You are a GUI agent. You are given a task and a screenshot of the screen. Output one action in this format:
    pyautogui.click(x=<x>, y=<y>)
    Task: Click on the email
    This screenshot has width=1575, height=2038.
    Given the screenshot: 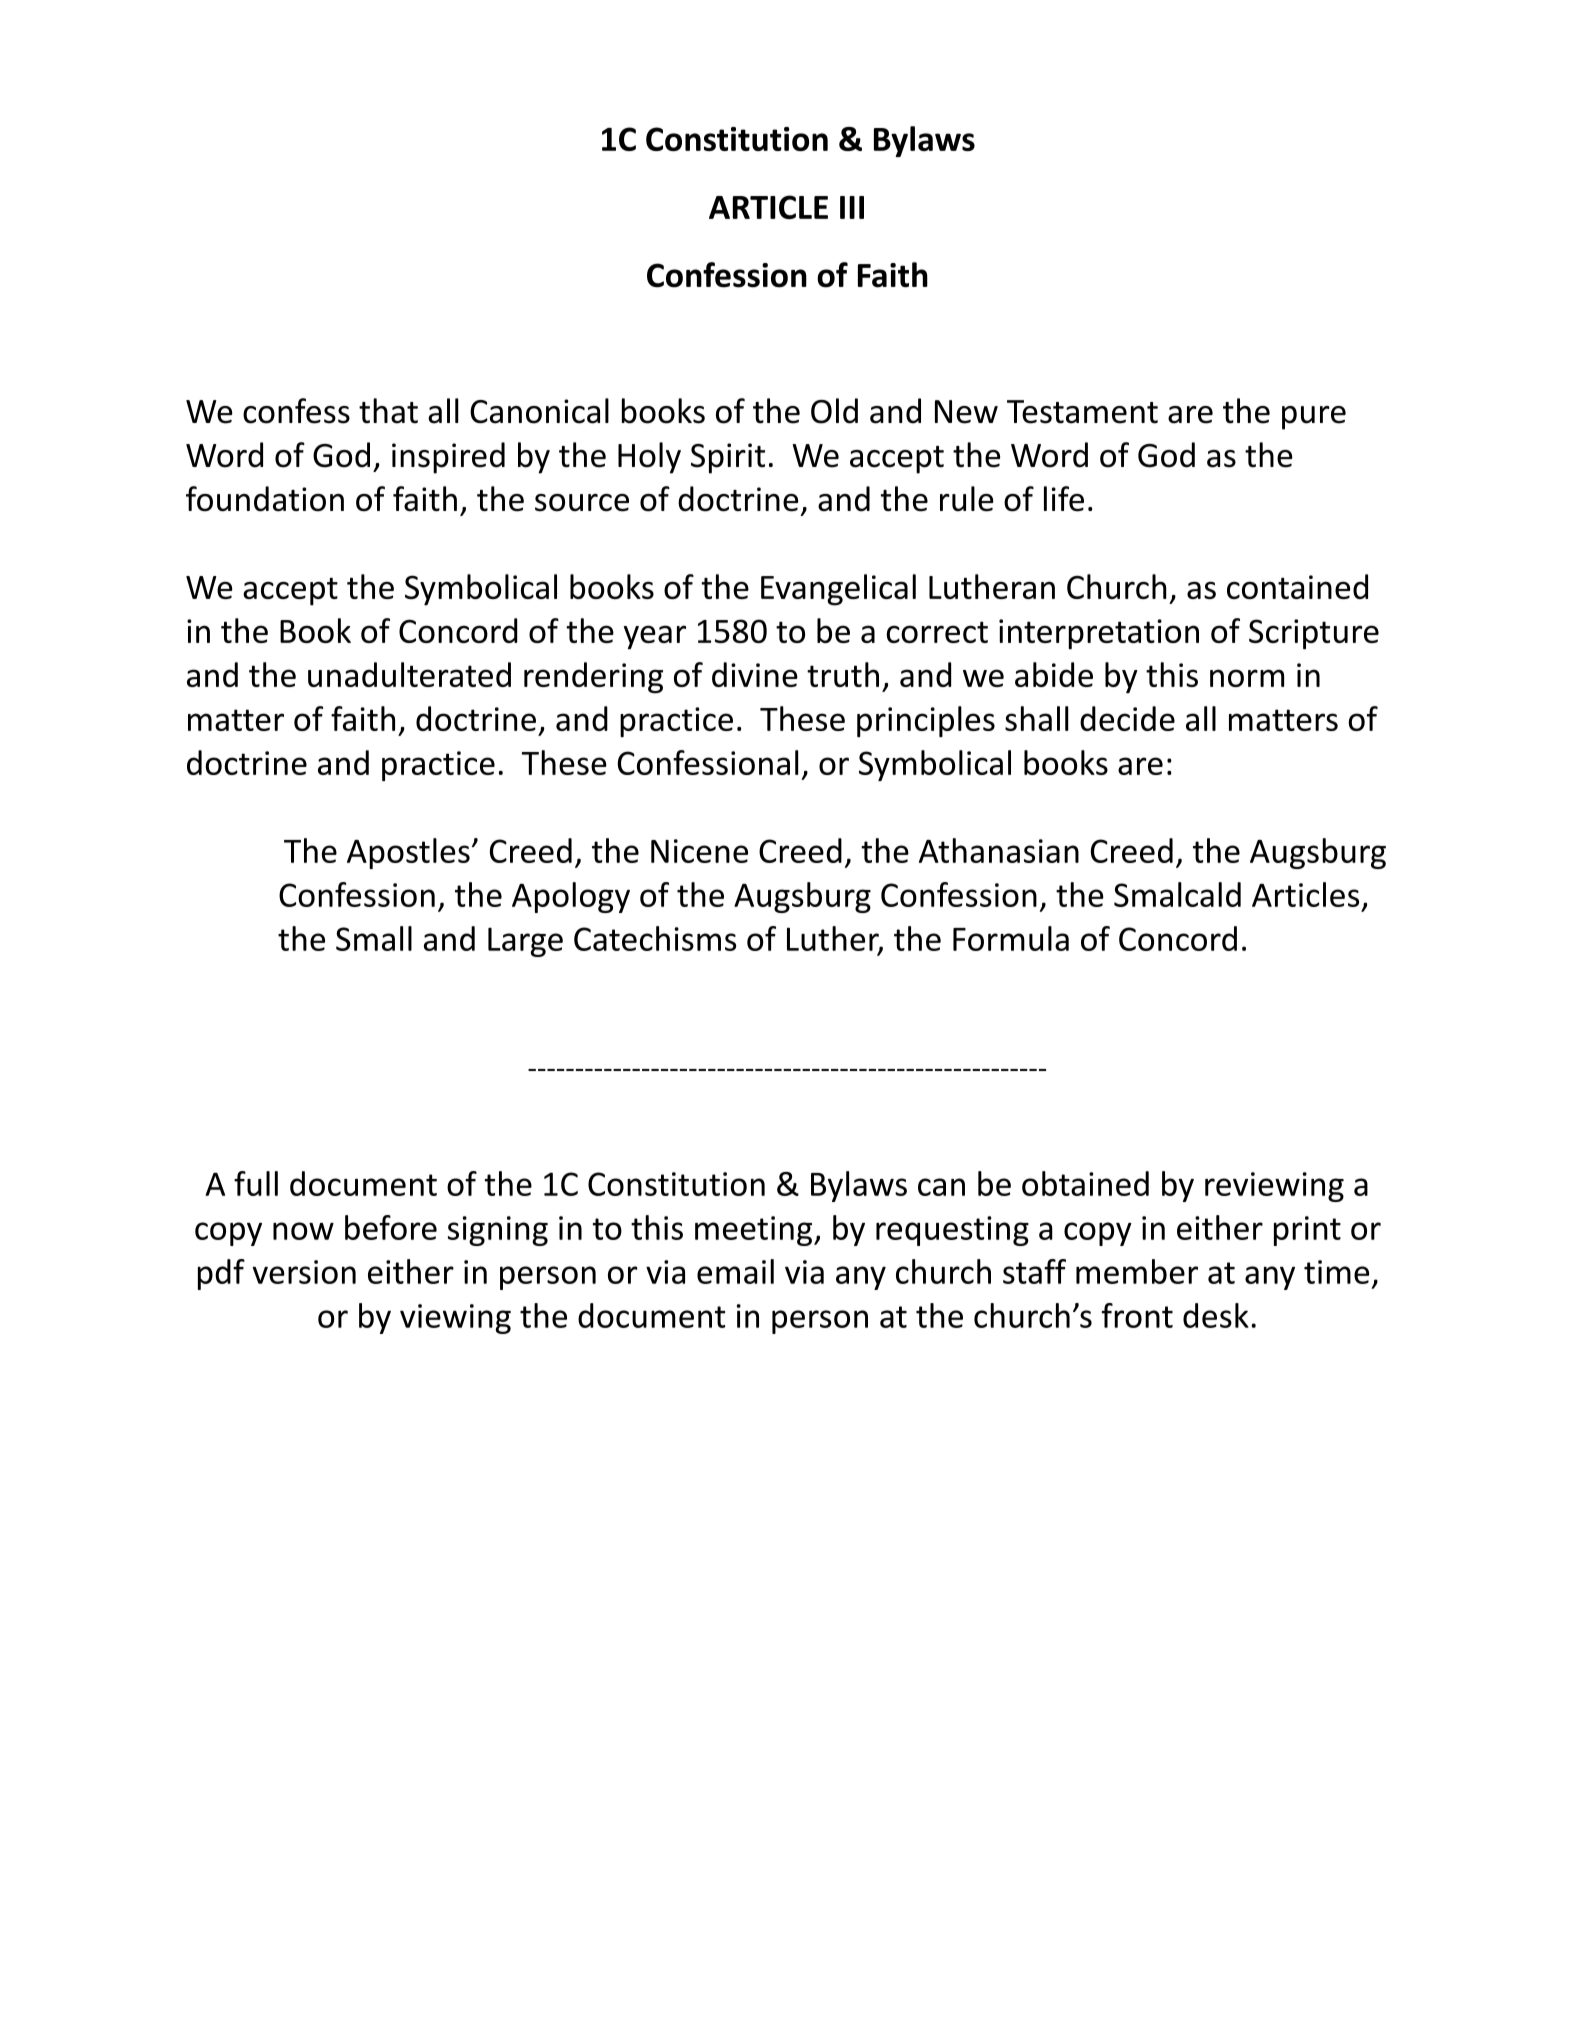 What is the action you would take?
    pyautogui.click(x=735, y=1271)
